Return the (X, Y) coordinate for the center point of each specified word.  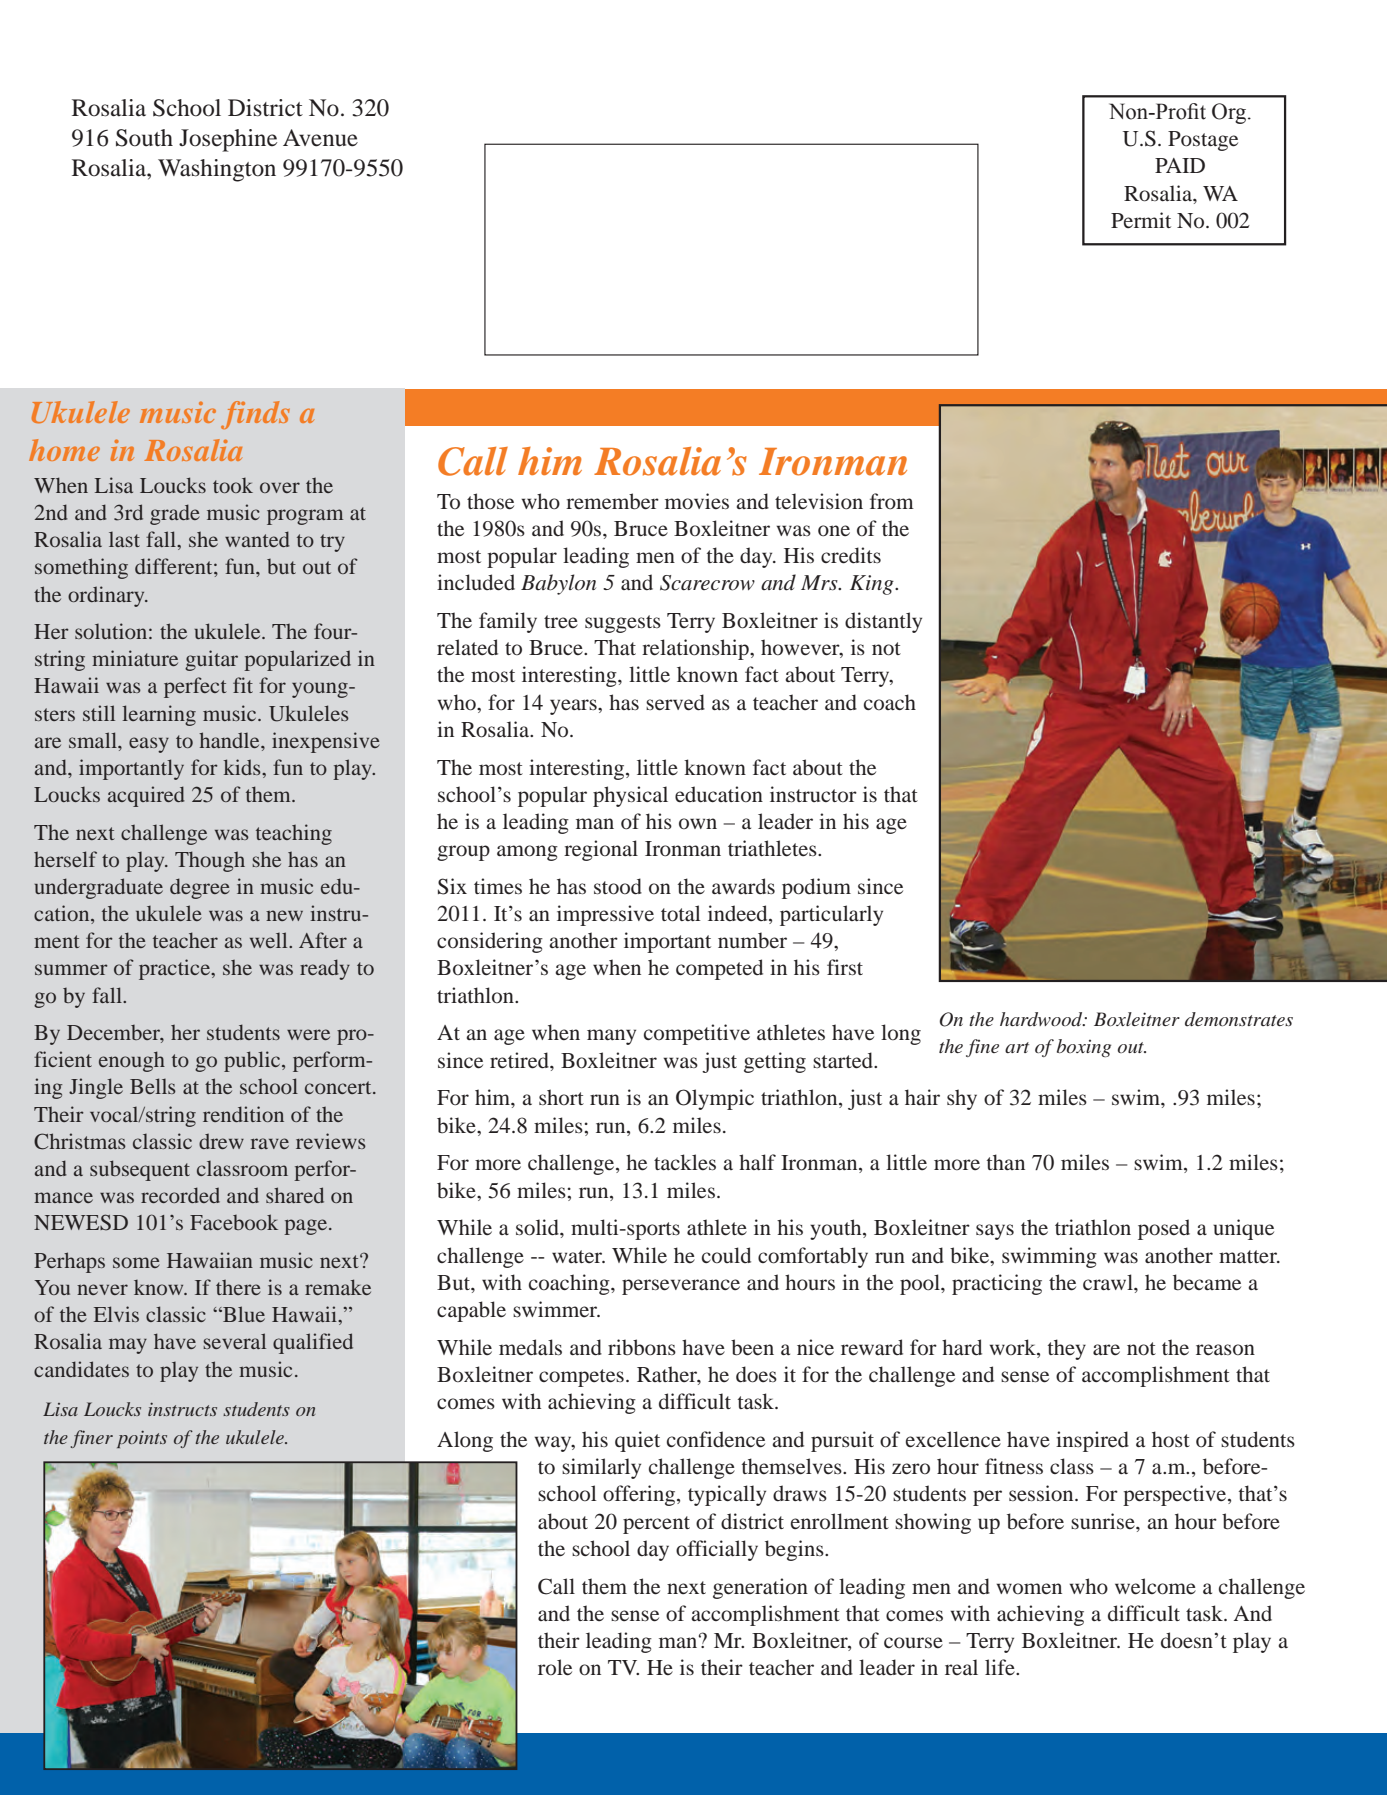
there (238, 1287)
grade (175, 514)
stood (618, 886)
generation (760, 1588)
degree (200, 888)
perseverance (681, 1287)
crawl (1109, 1282)
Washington (217, 170)
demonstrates (1239, 1019)
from (892, 501)
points (142, 1439)
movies (697, 501)
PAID (1180, 165)
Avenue (320, 138)
